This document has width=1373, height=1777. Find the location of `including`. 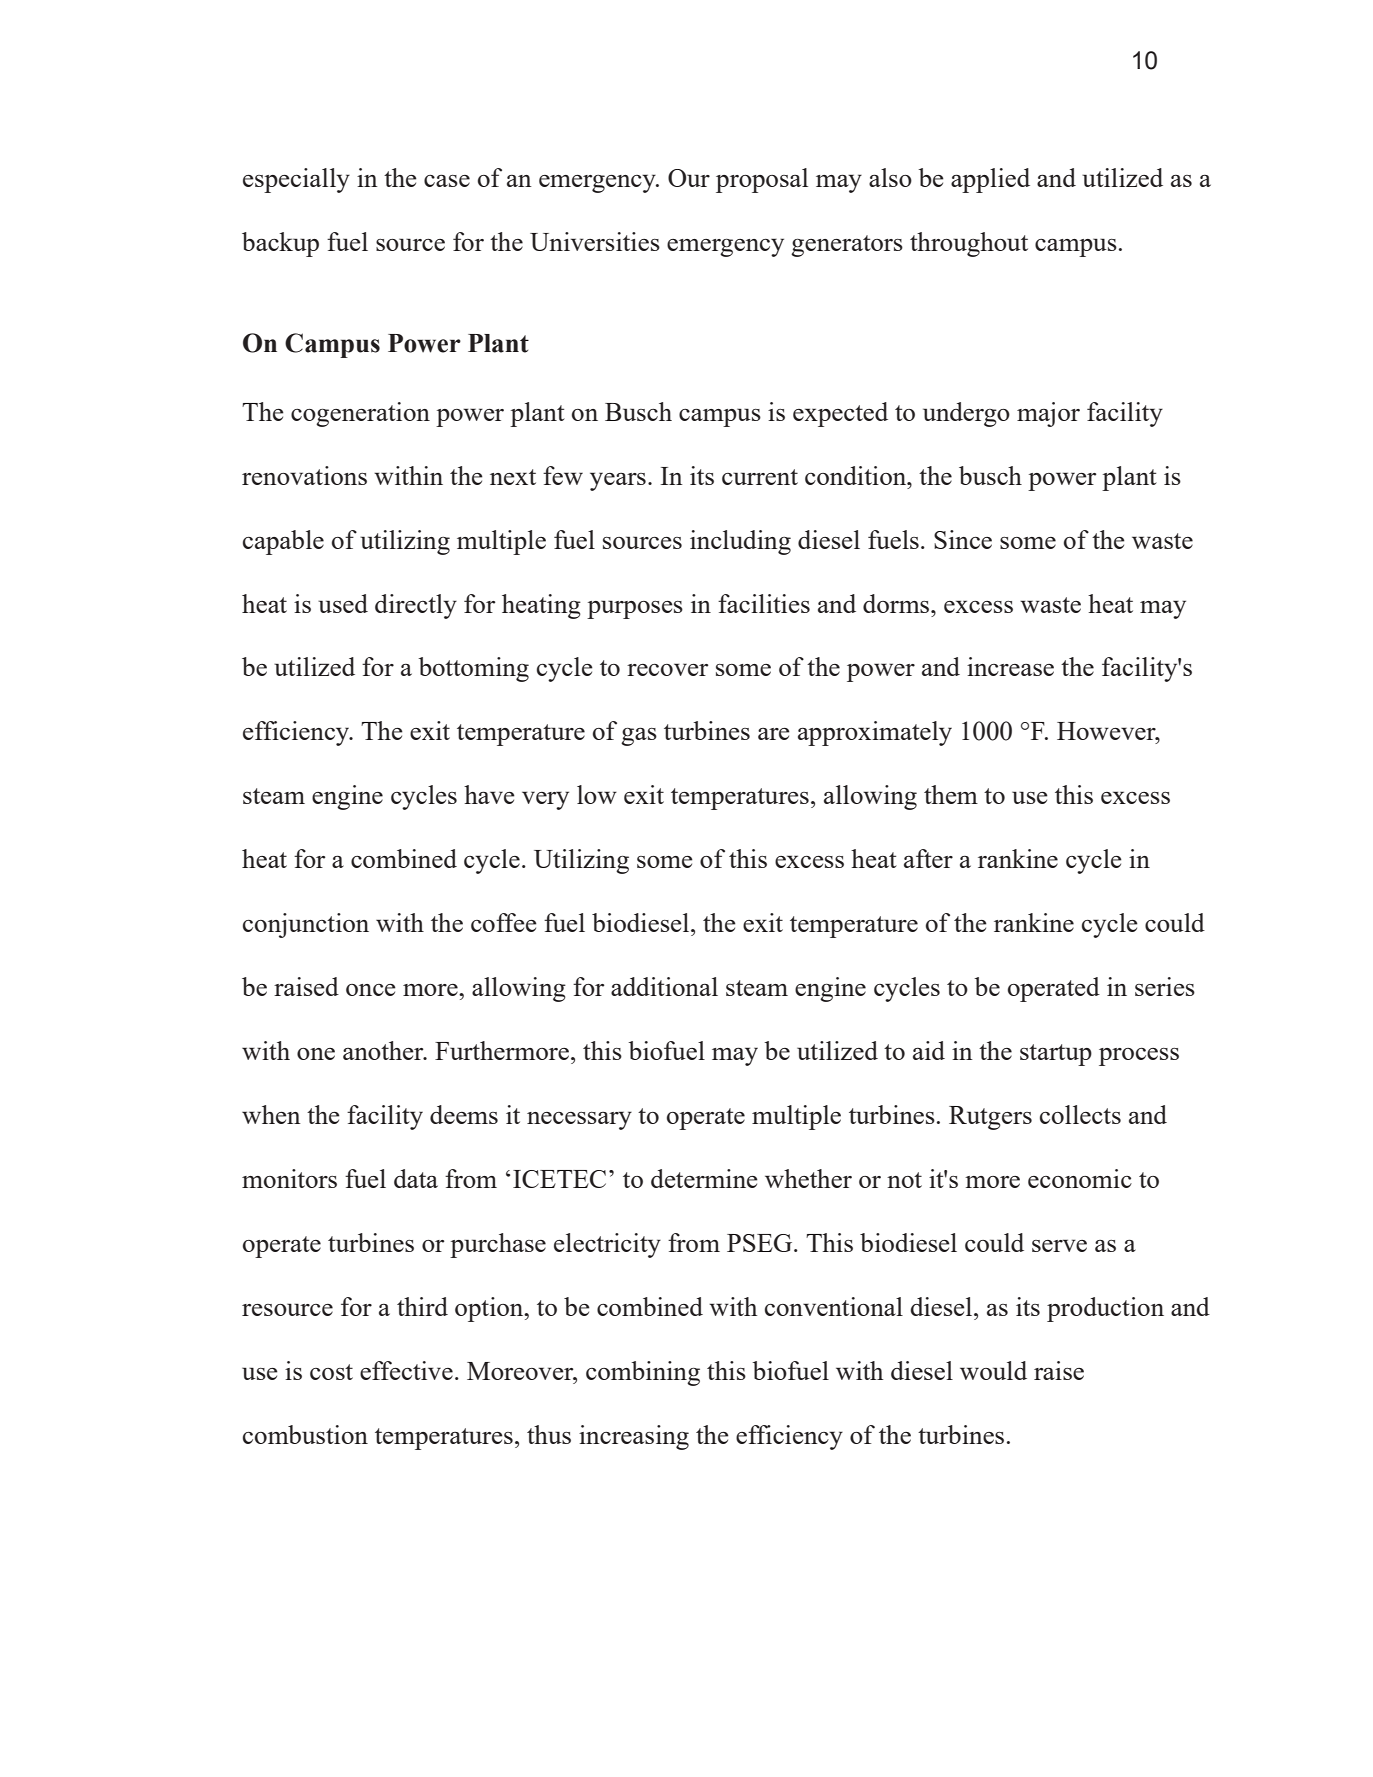

including is located at coordinates (740, 542).
